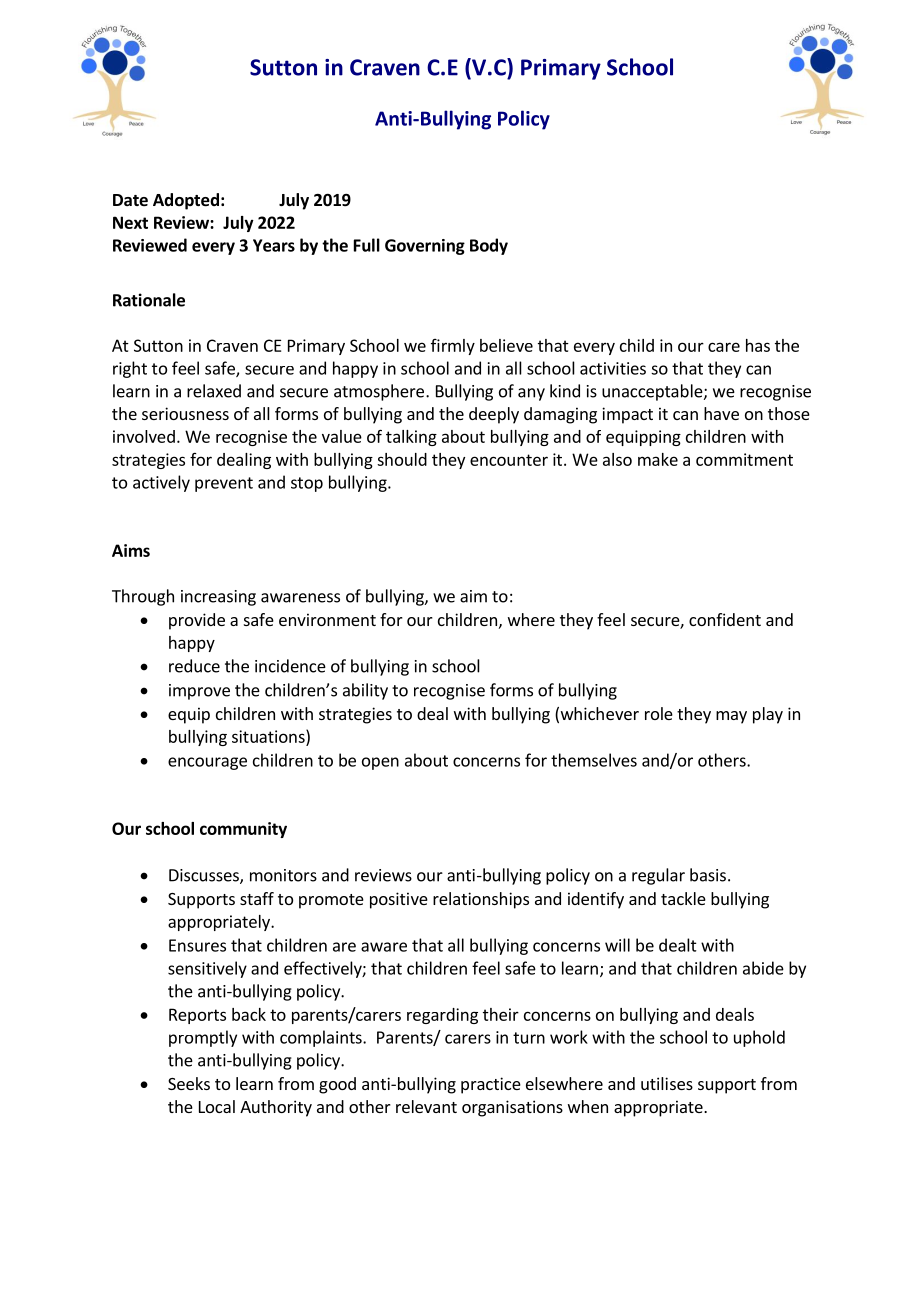 This image has height=1308, width=924. Describe the element at coordinates (194, 666) in the image. I see `reduce` at that location.
